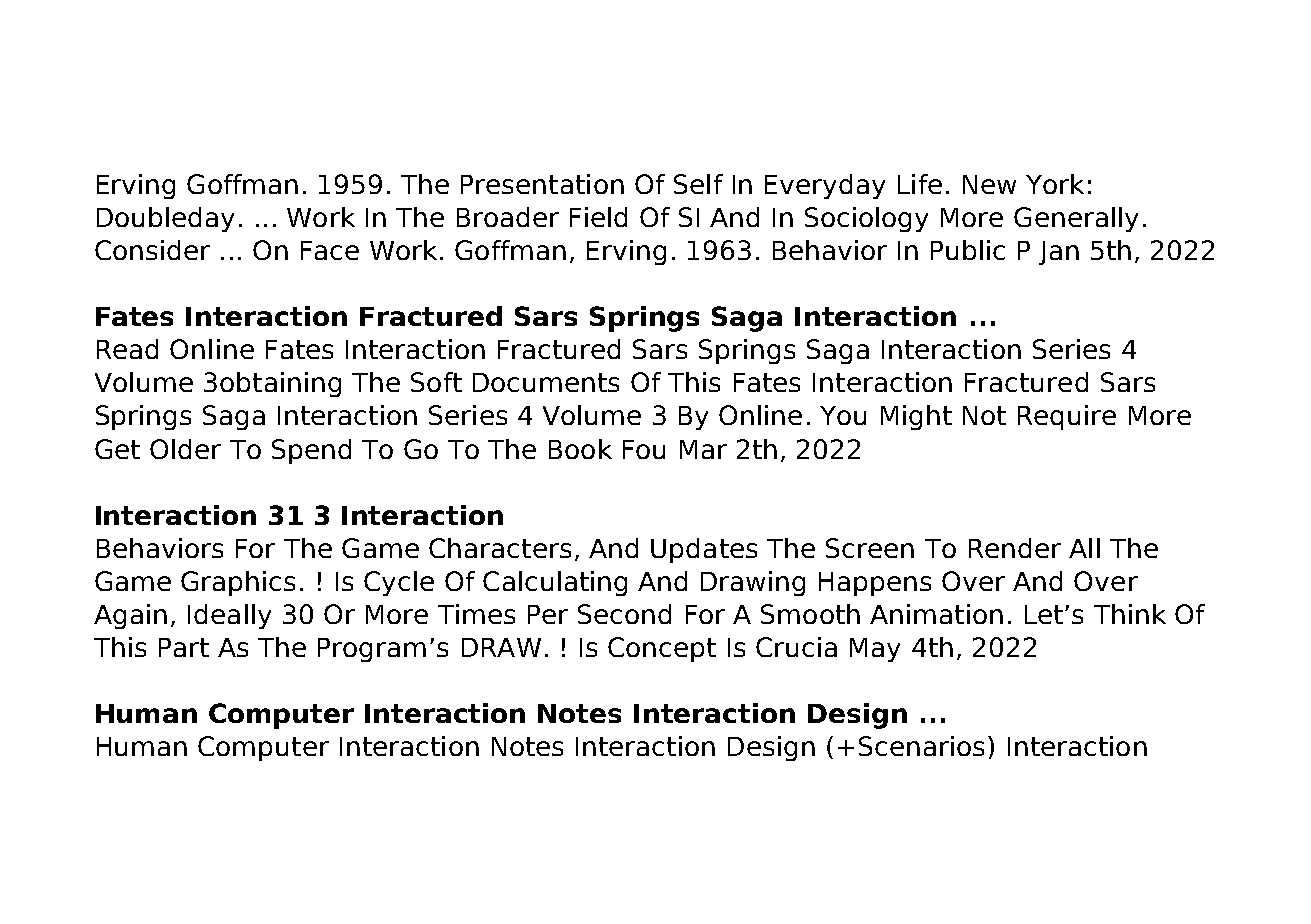  I want to click on Fou, so click(644, 449).
